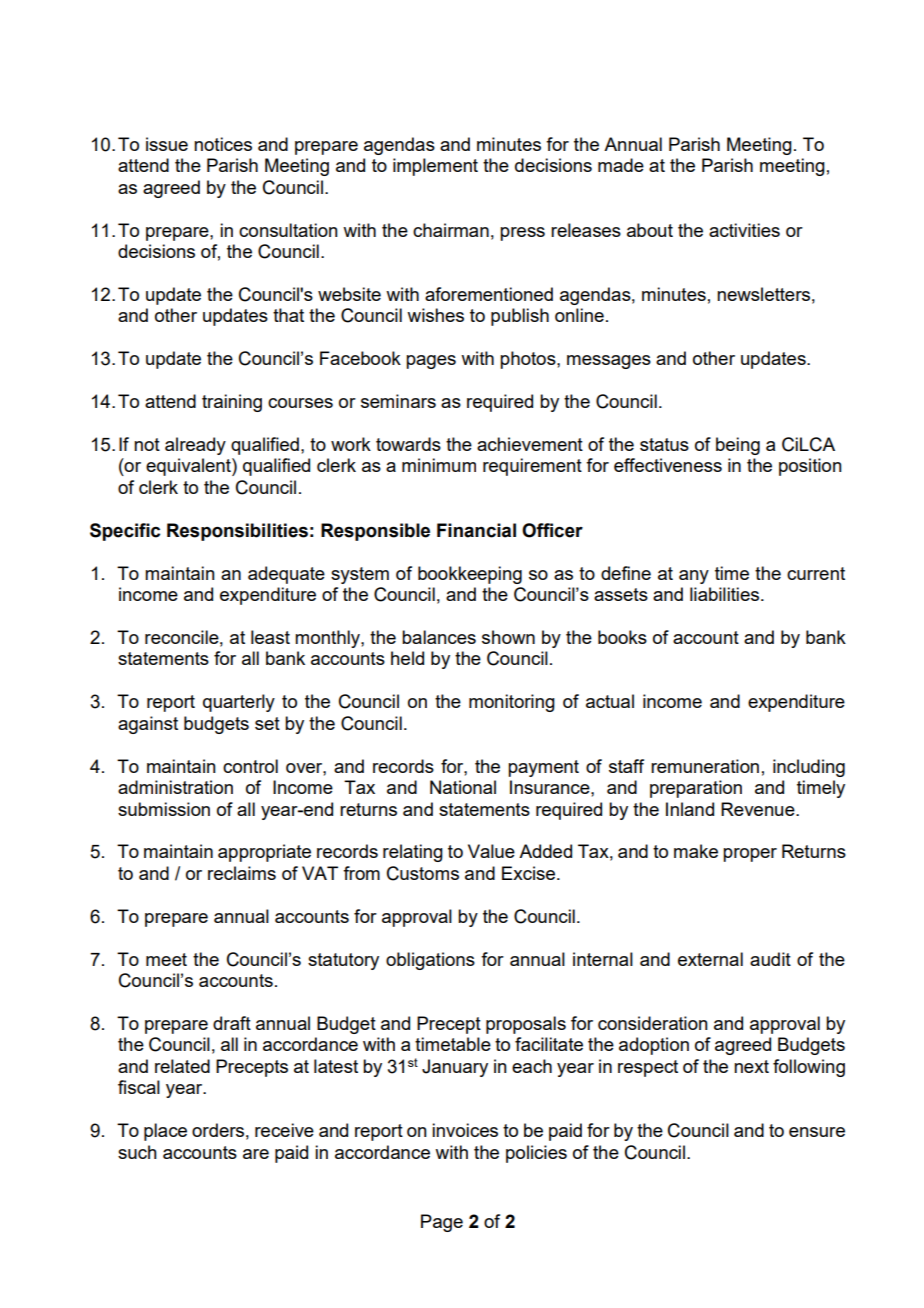 The image size is (924, 1308). What do you see at coordinates (530, 444) in the screenshot?
I see `achievement` at bounding box center [530, 444].
